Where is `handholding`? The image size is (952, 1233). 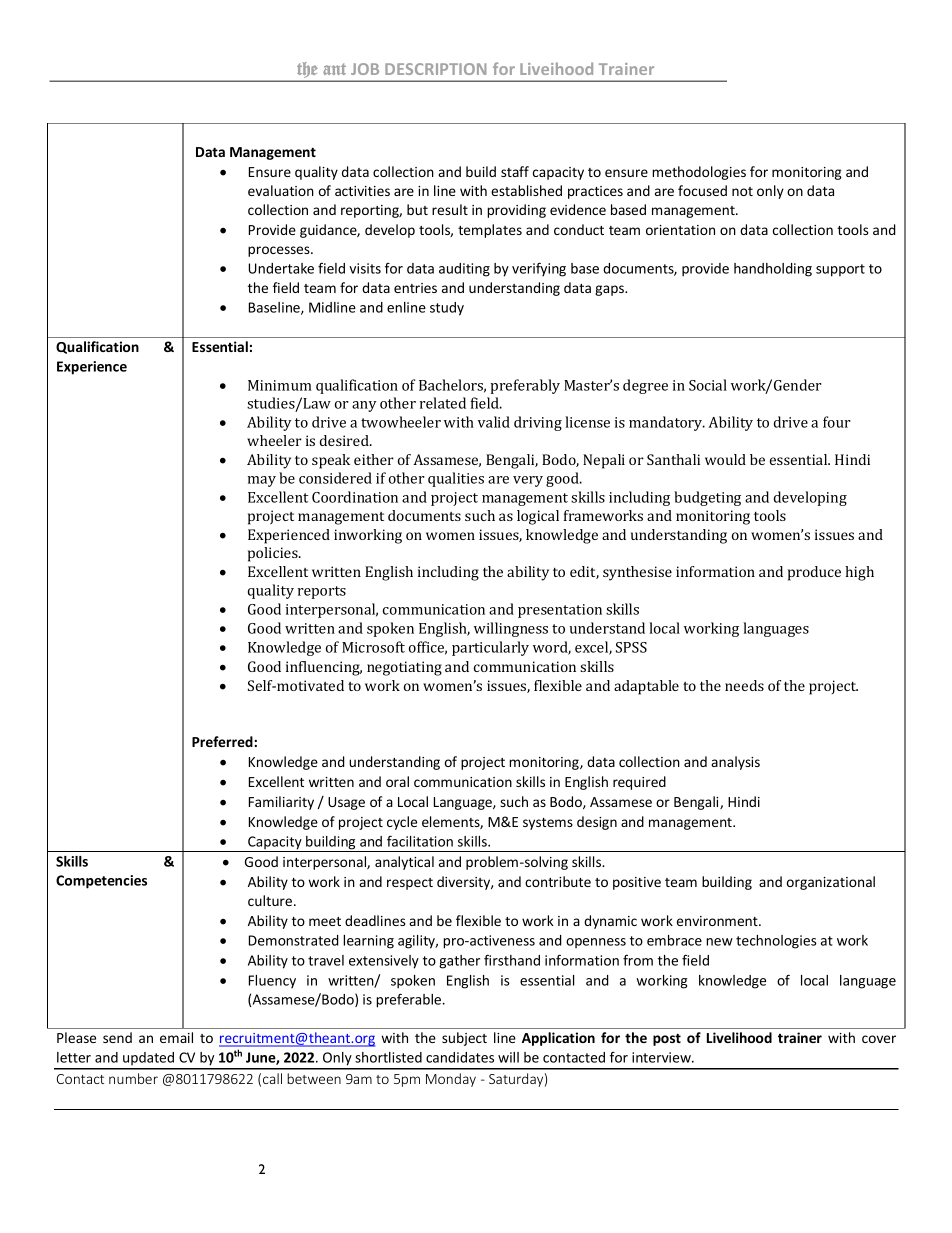 handholding is located at coordinates (773, 270).
